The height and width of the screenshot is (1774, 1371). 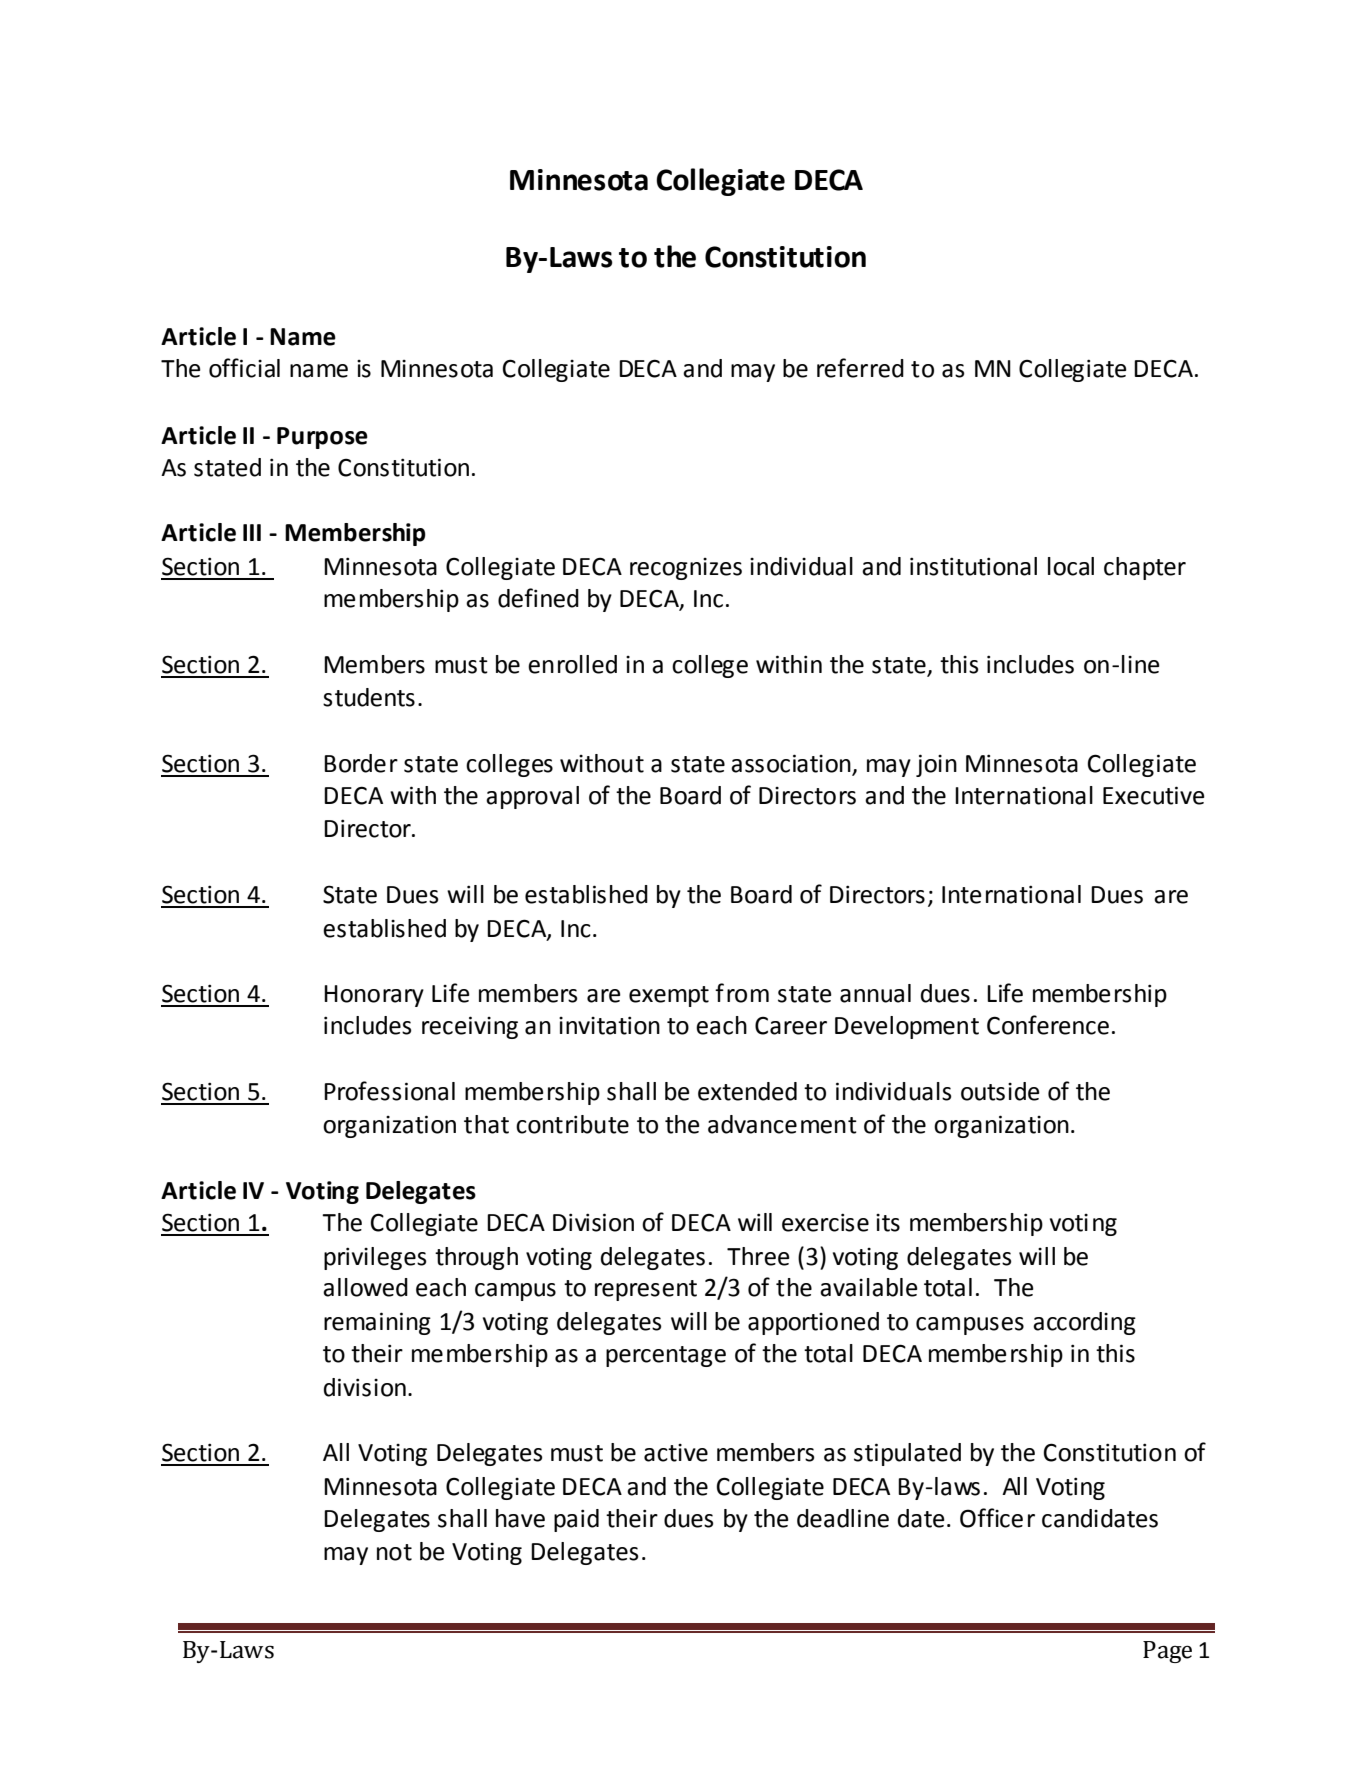 I want to click on Honorary, so click(x=374, y=996).
